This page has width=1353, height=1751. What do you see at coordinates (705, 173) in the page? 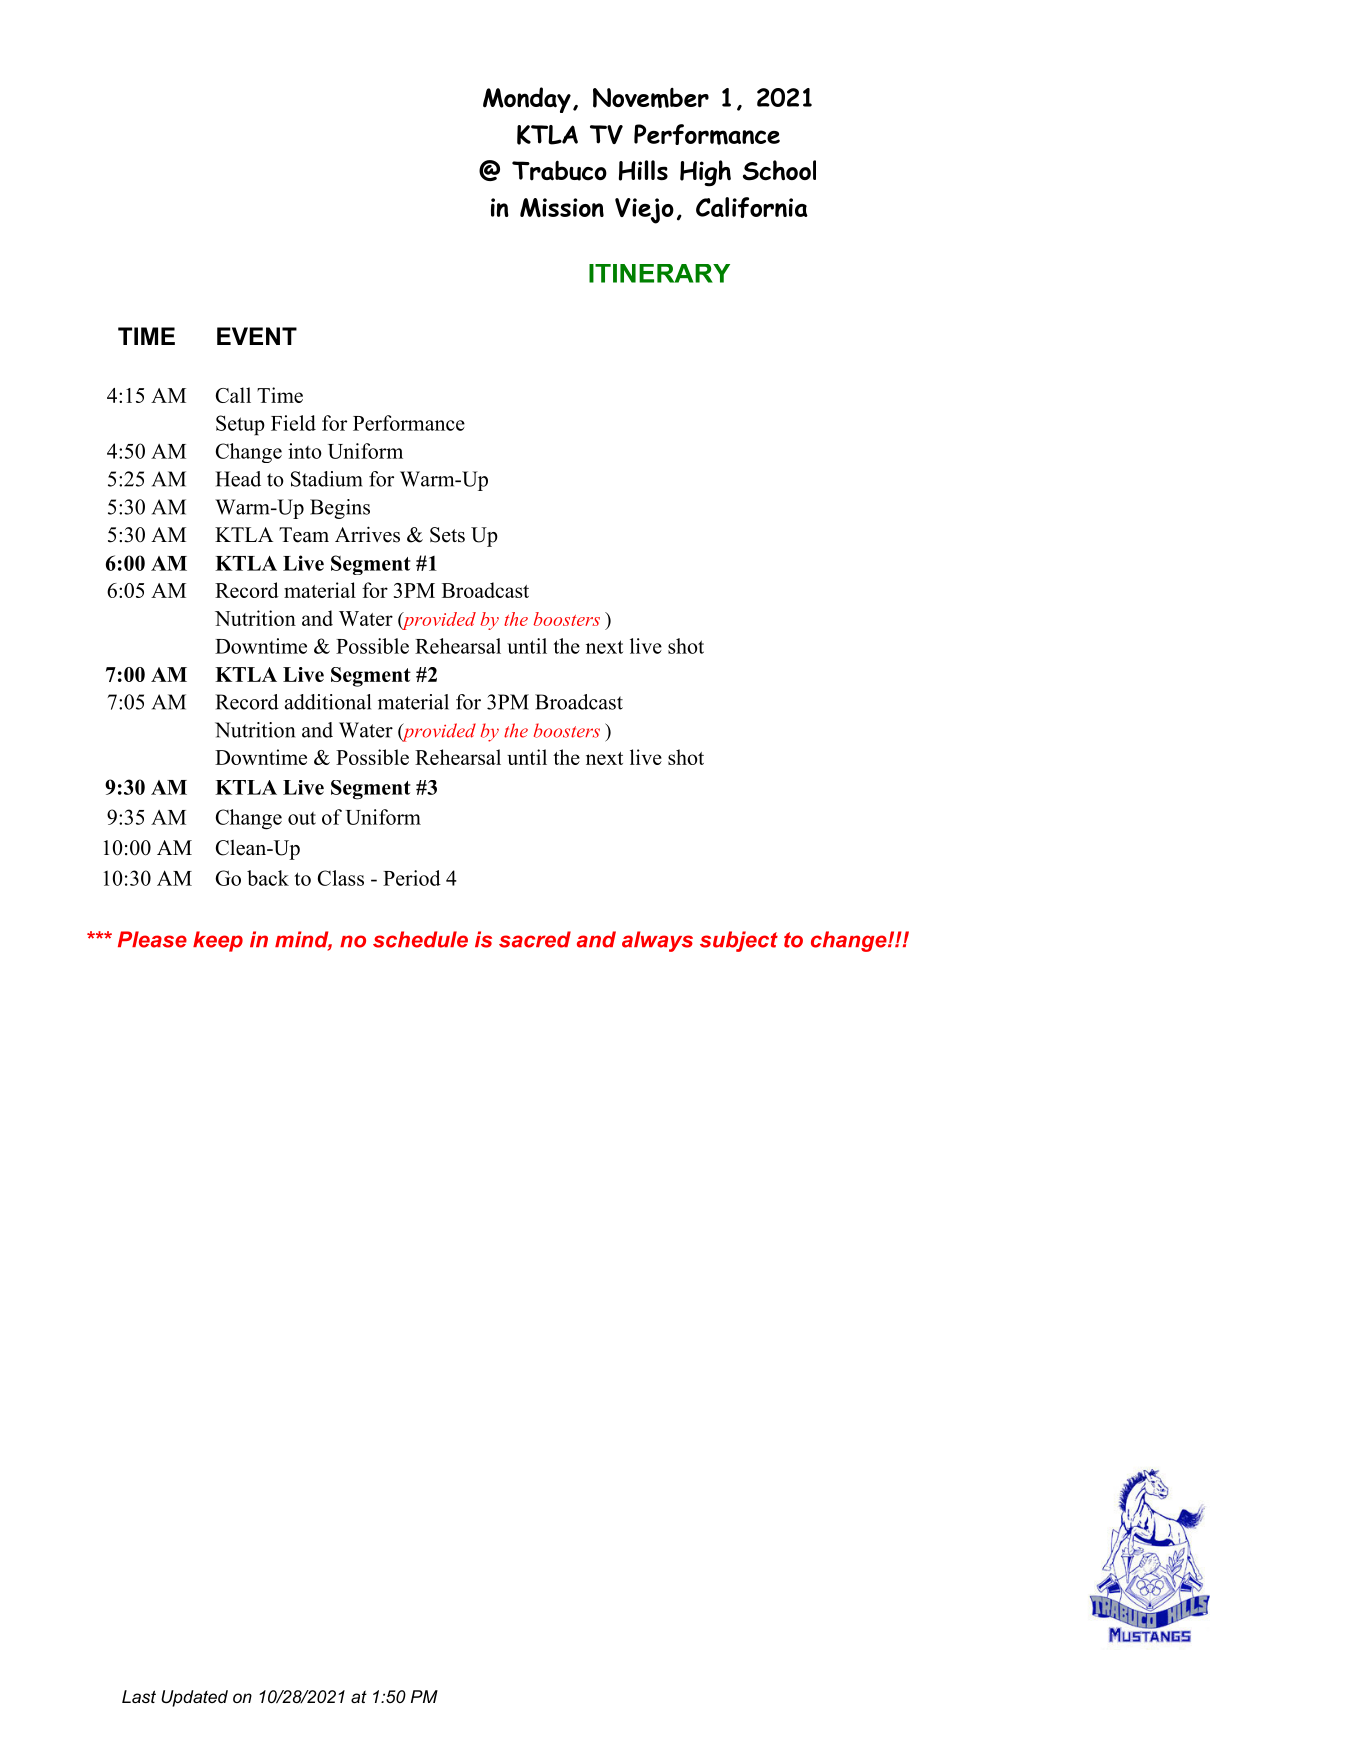
I see `High` at bounding box center [705, 173].
